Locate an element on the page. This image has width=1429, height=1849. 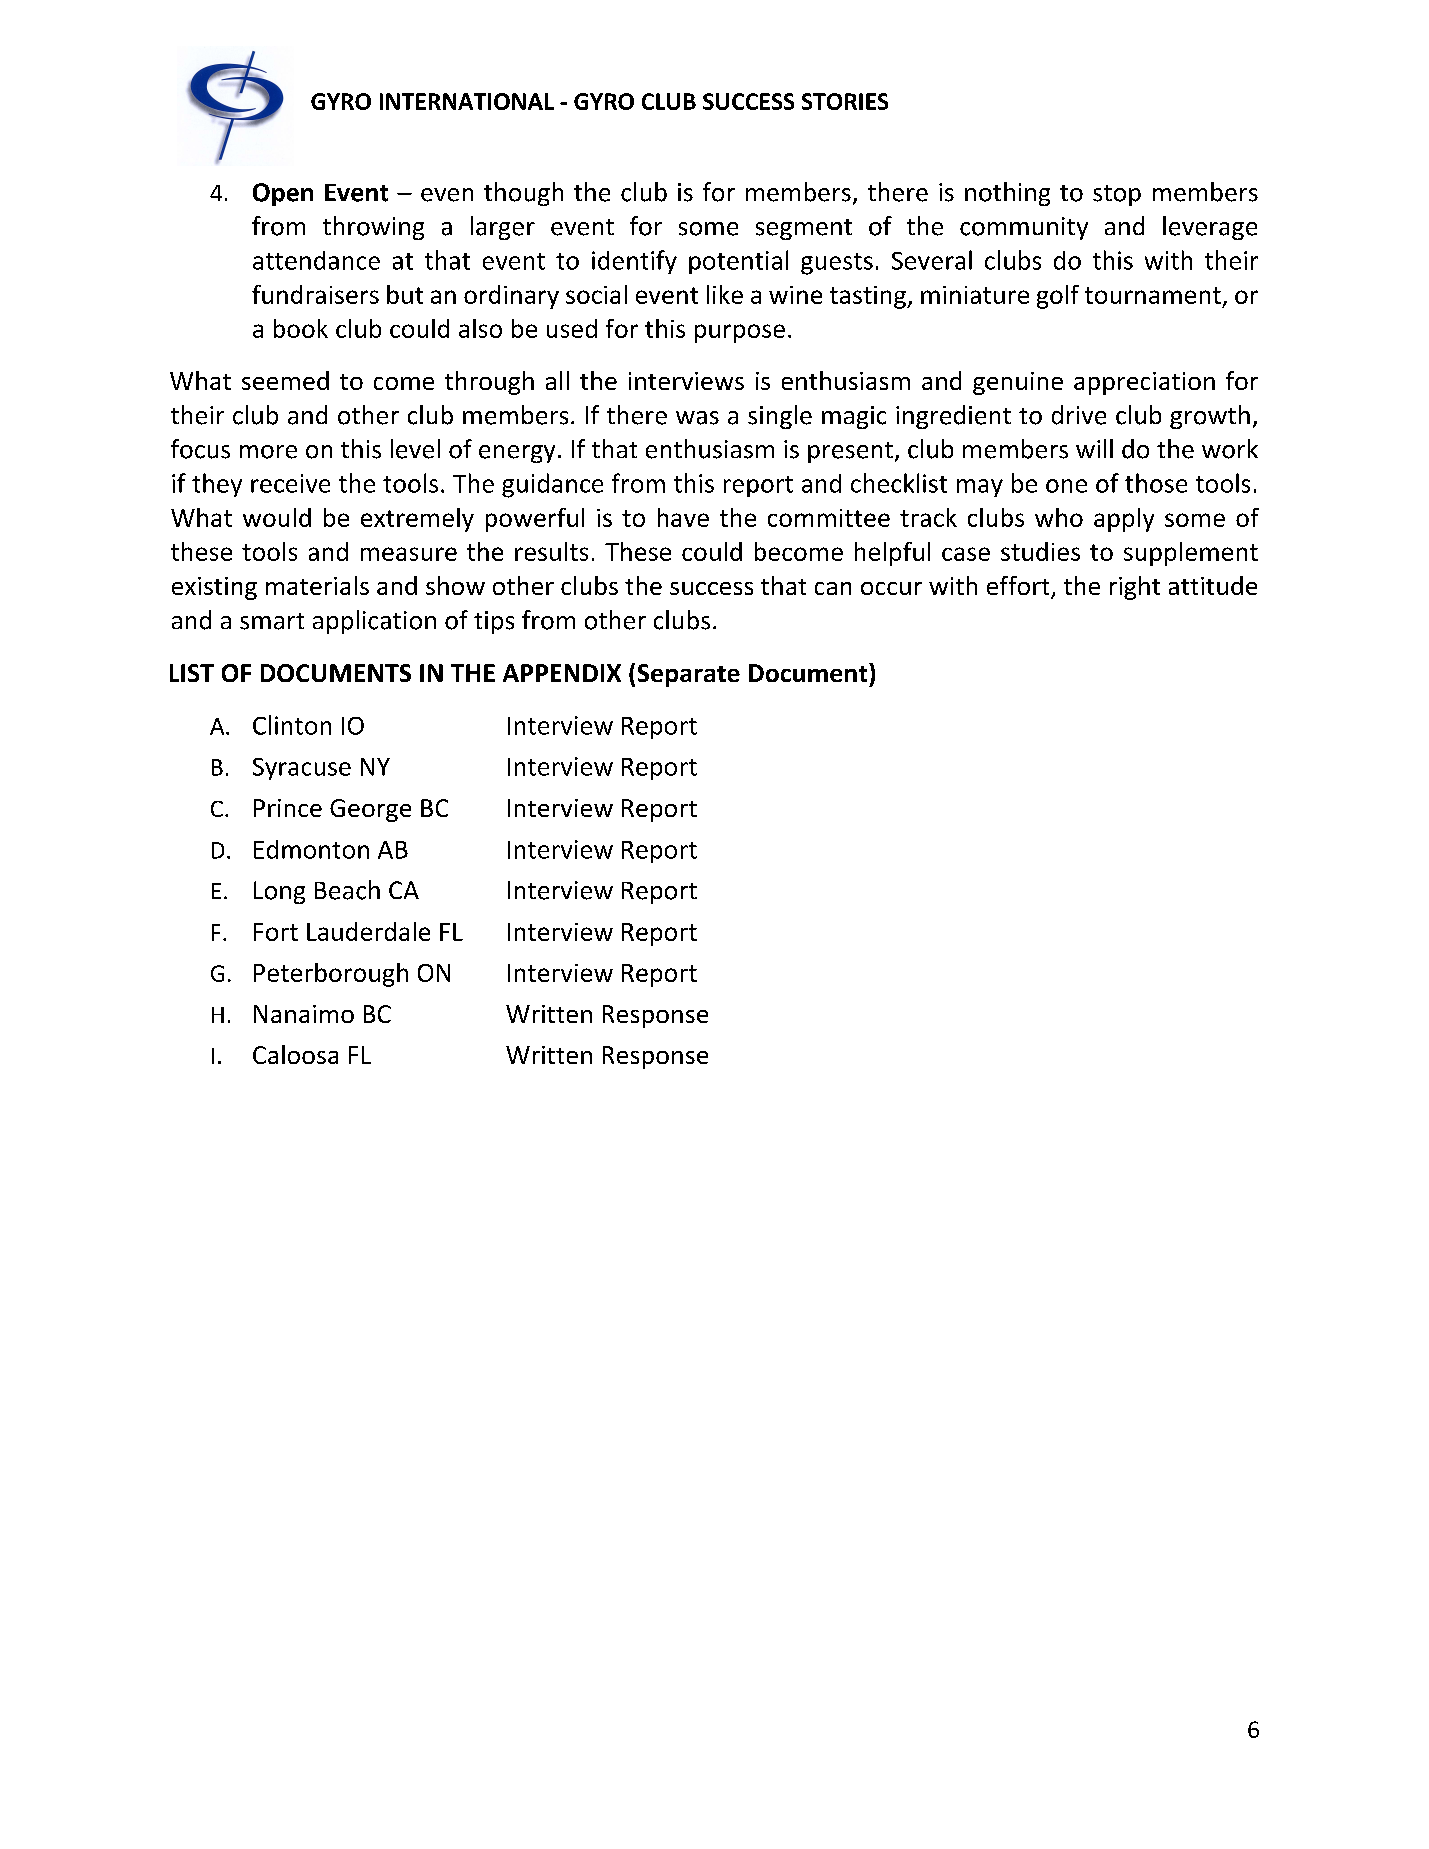
Peterborough is located at coordinates (331, 975).
